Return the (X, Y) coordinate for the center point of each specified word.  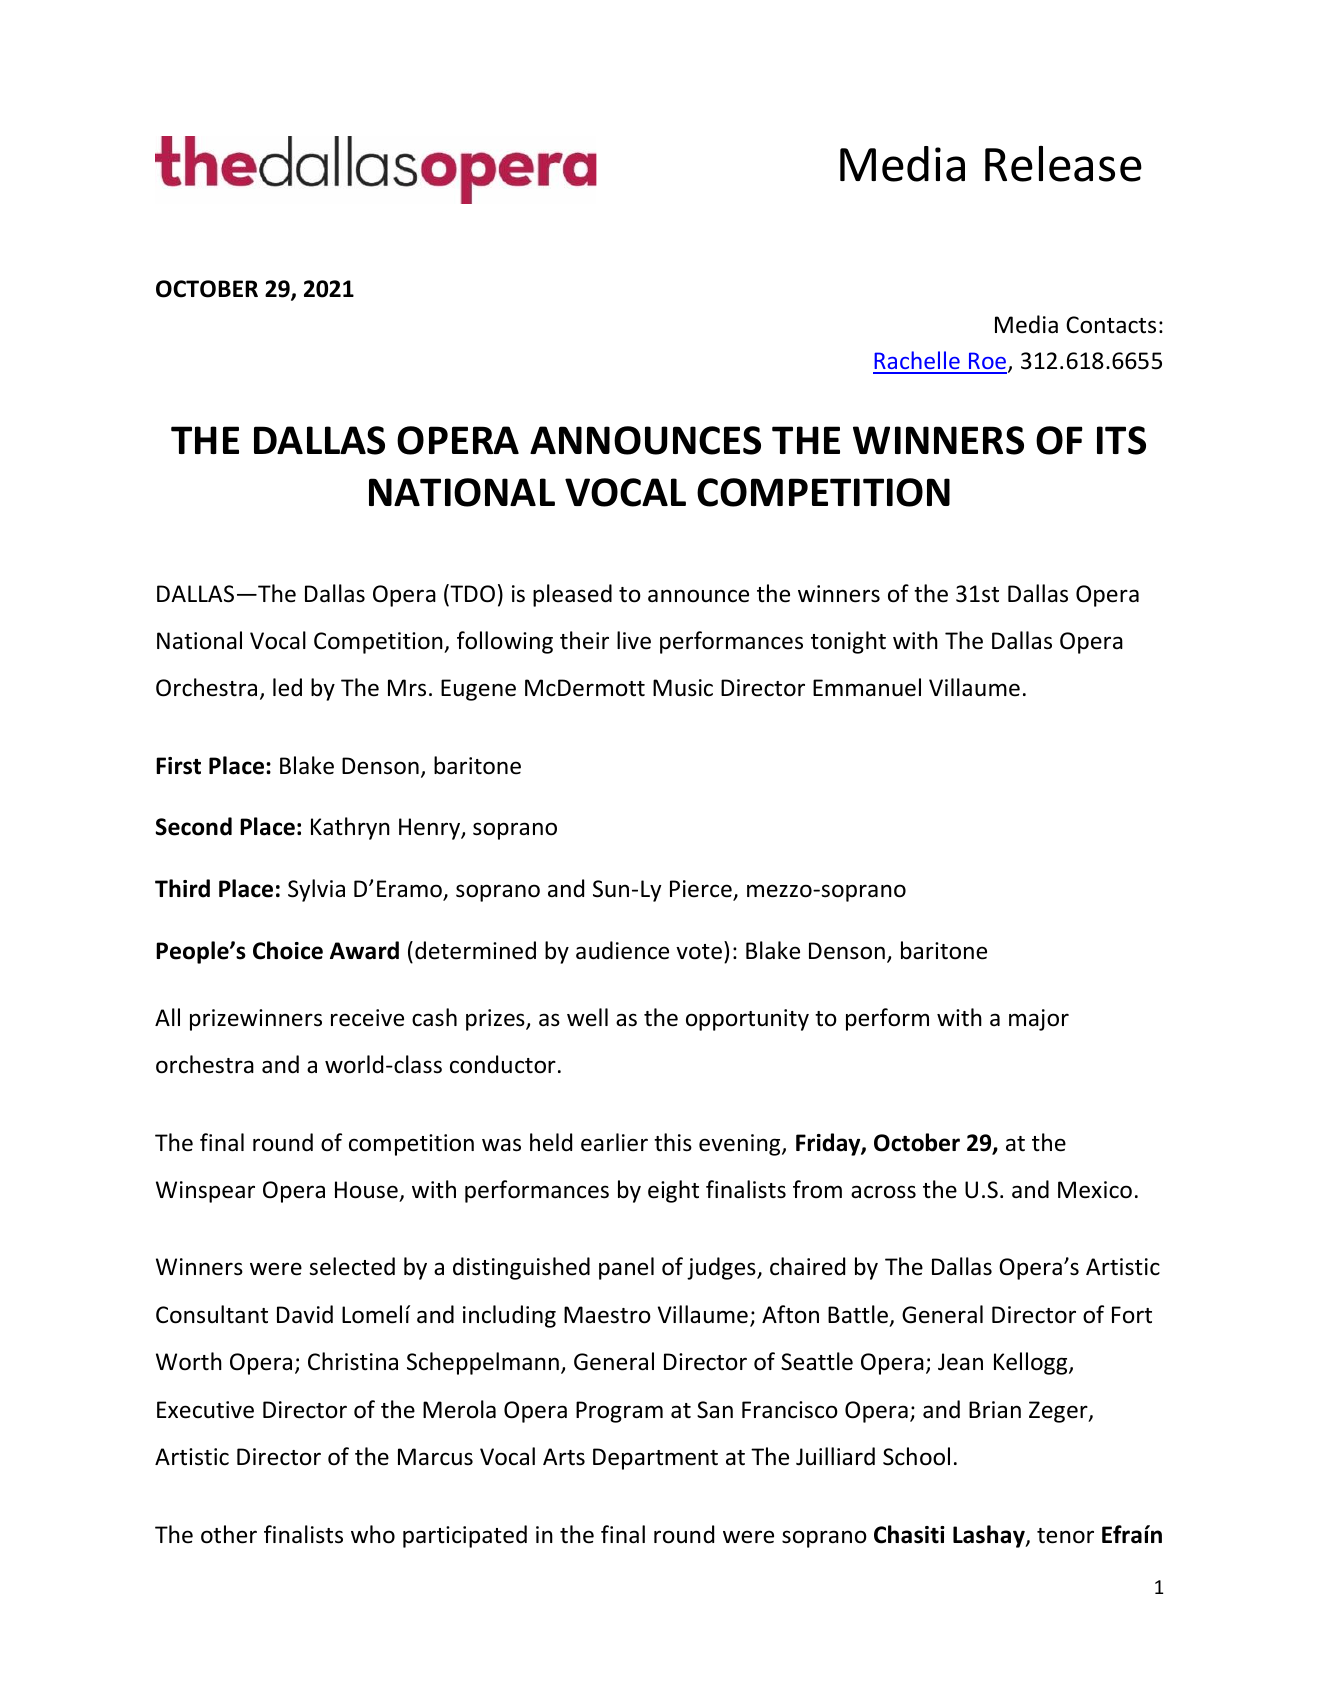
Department (655, 1459)
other (229, 1534)
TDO (471, 594)
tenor (1065, 1536)
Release (1063, 164)
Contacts (1111, 325)
